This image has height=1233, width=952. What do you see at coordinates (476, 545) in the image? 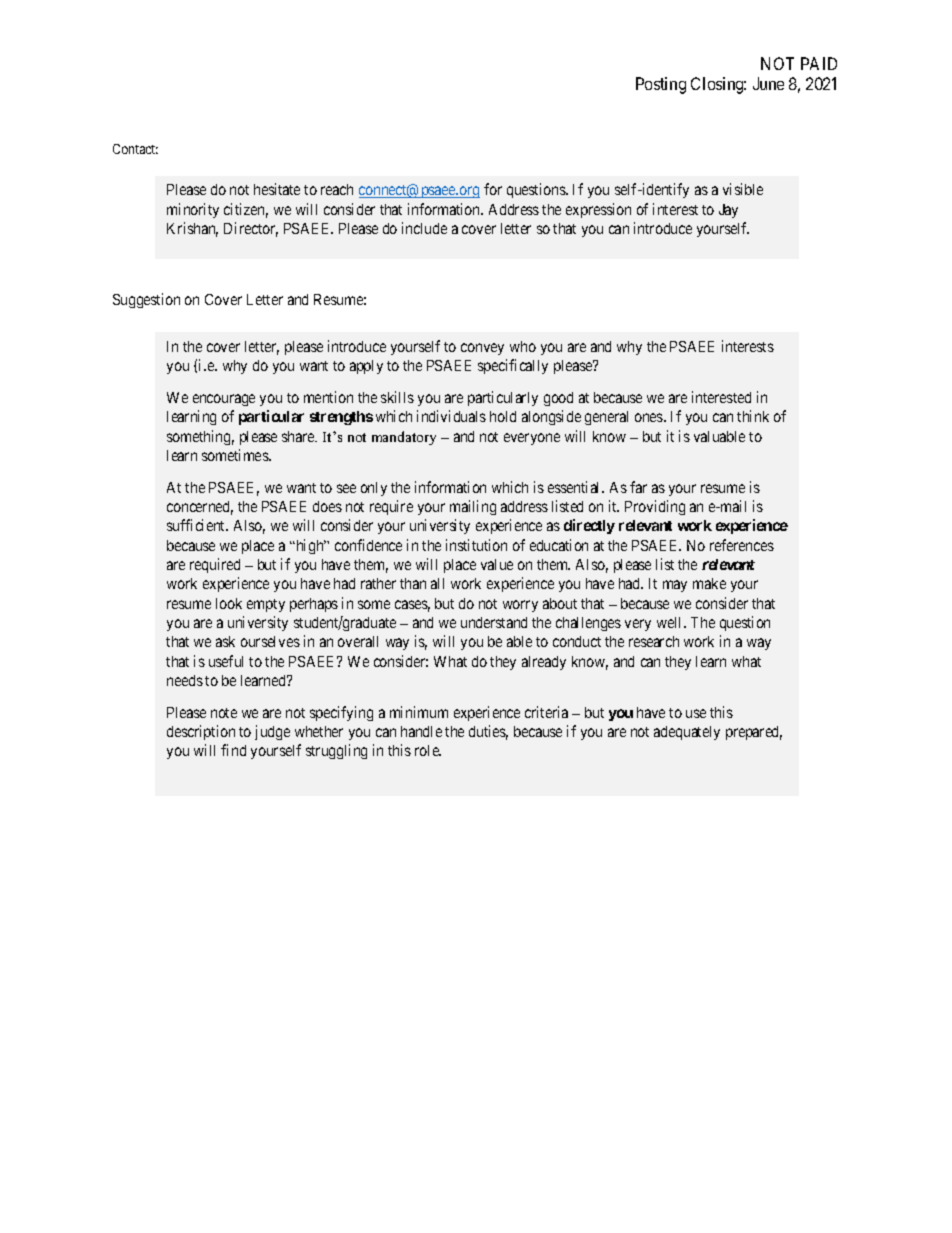
I see `institution` at bounding box center [476, 545].
